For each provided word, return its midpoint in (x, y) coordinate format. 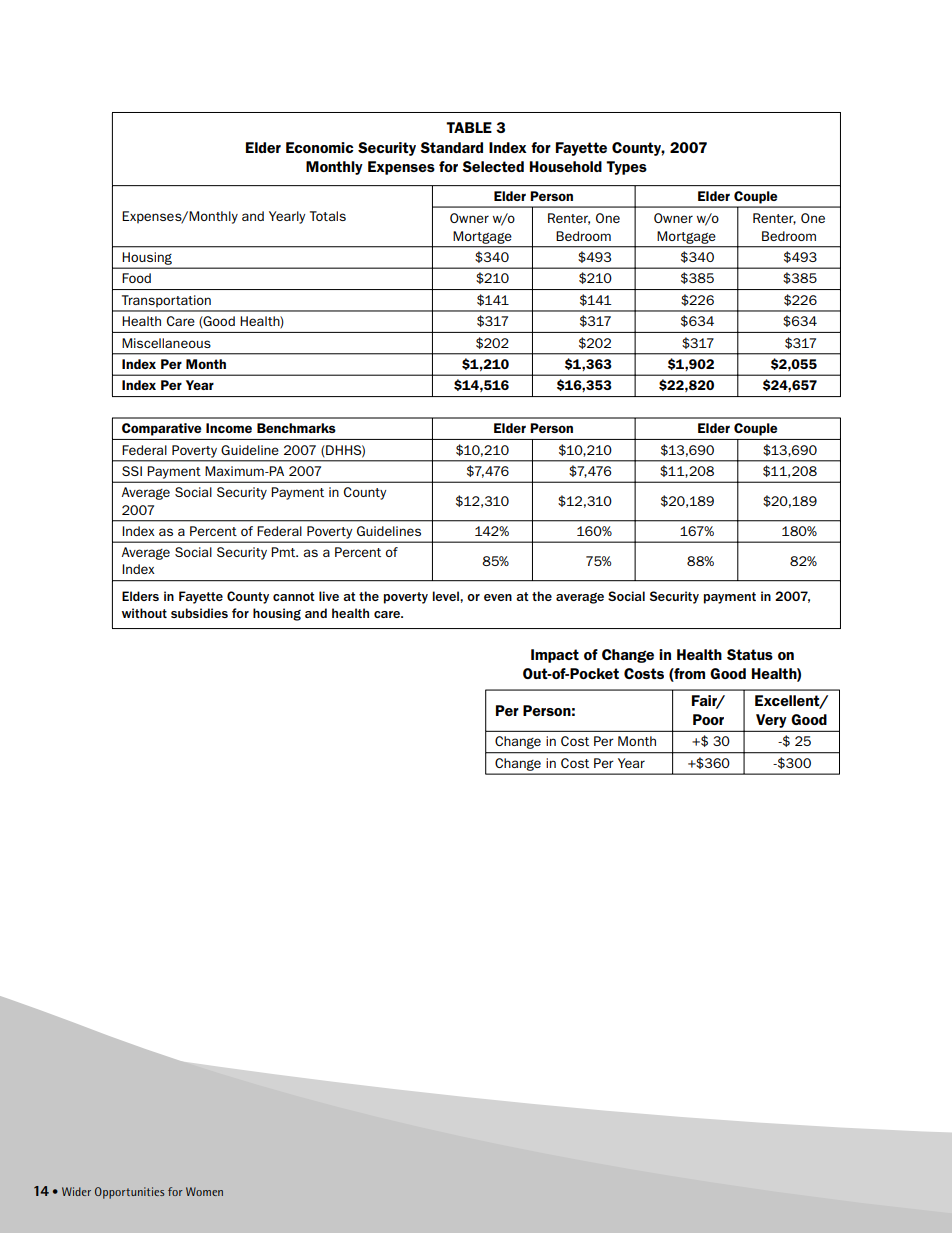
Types (626, 168)
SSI (132, 471)
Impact (555, 656)
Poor (708, 719)
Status (750, 654)
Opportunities (129, 1193)
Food (136, 278)
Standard (451, 147)
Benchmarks (296, 428)
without (144, 613)
